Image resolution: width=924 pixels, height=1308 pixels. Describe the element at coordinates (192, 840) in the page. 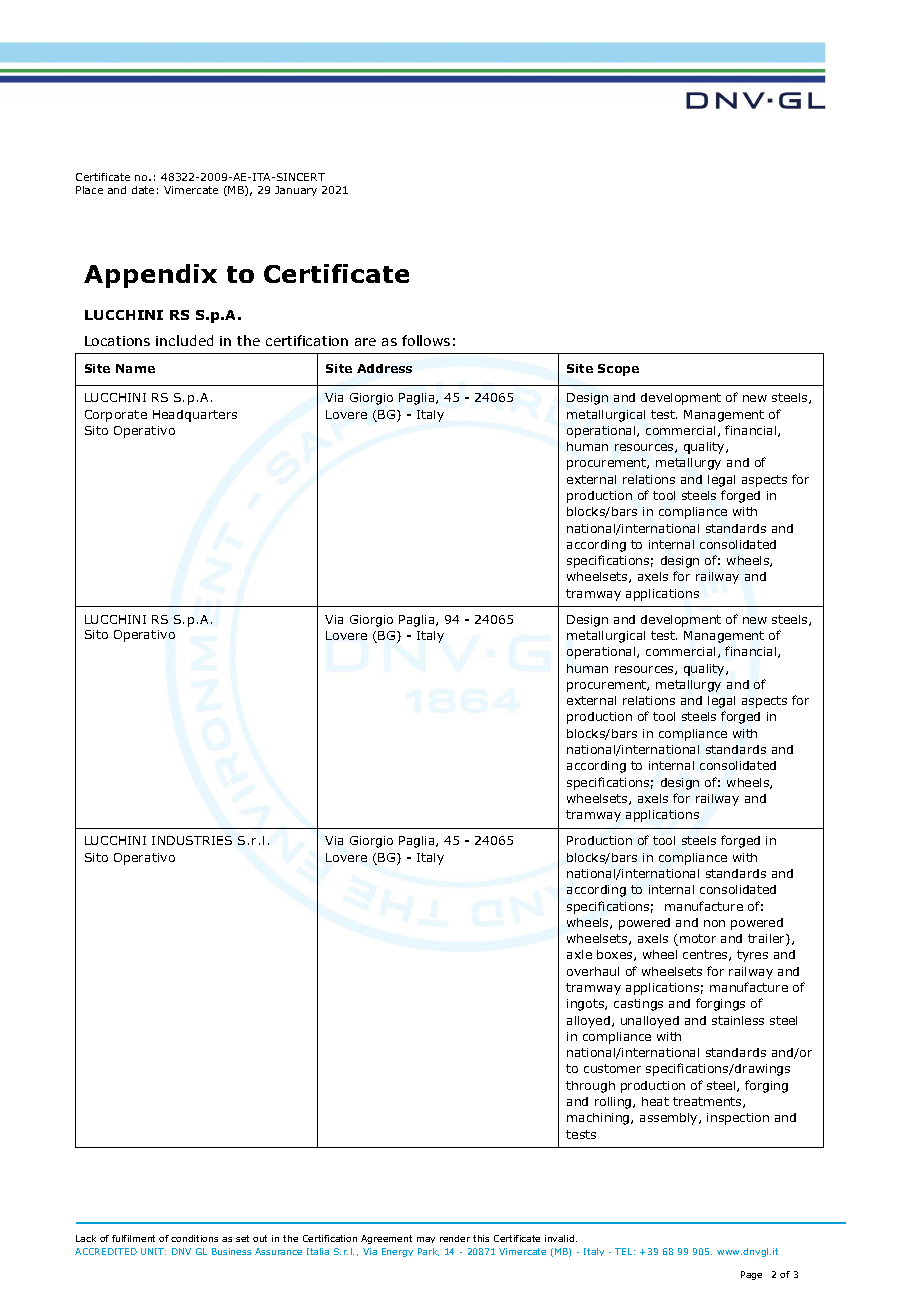

I see `INDUSTRIES` at that location.
